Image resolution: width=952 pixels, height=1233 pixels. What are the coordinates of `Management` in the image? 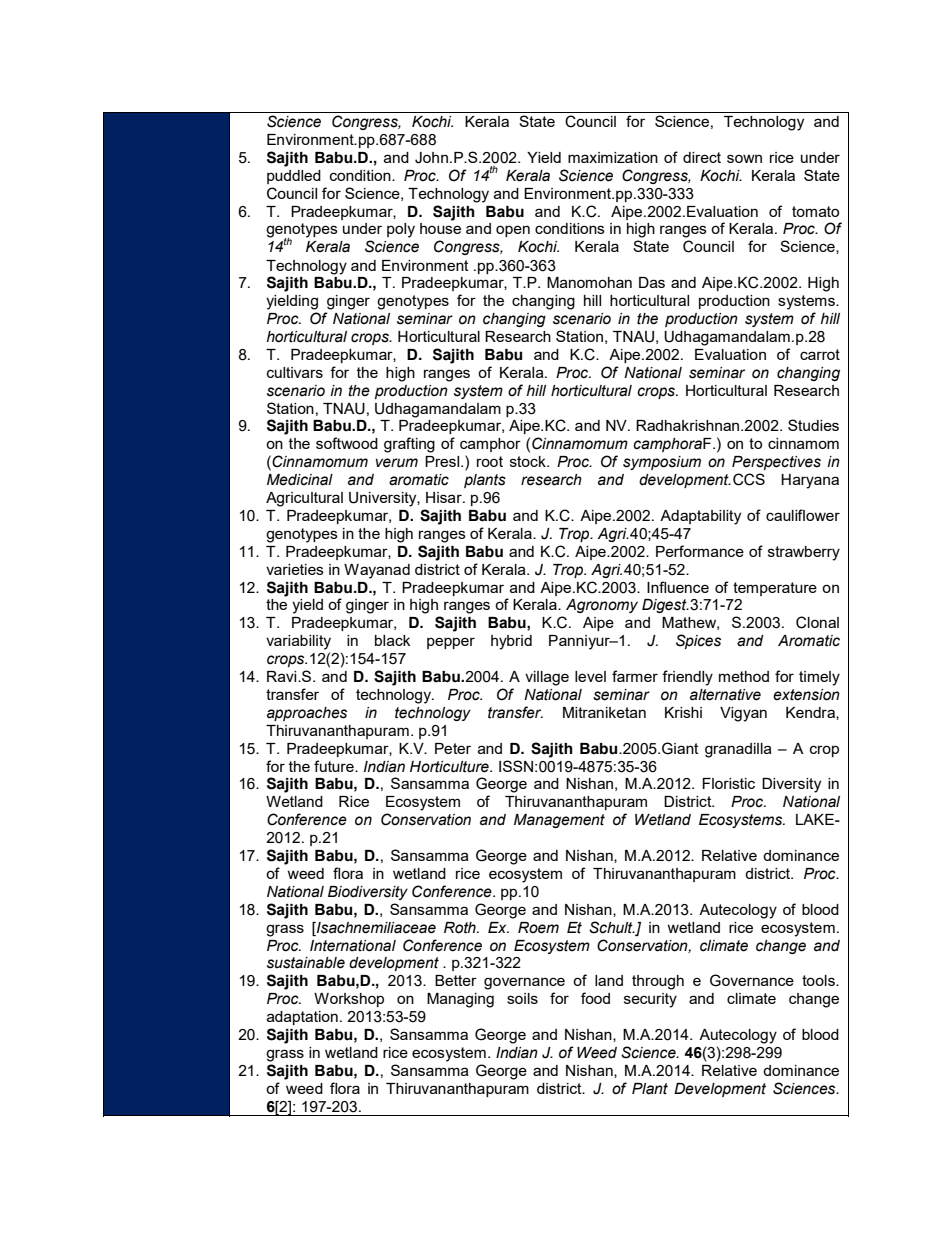 It's located at (559, 821).
